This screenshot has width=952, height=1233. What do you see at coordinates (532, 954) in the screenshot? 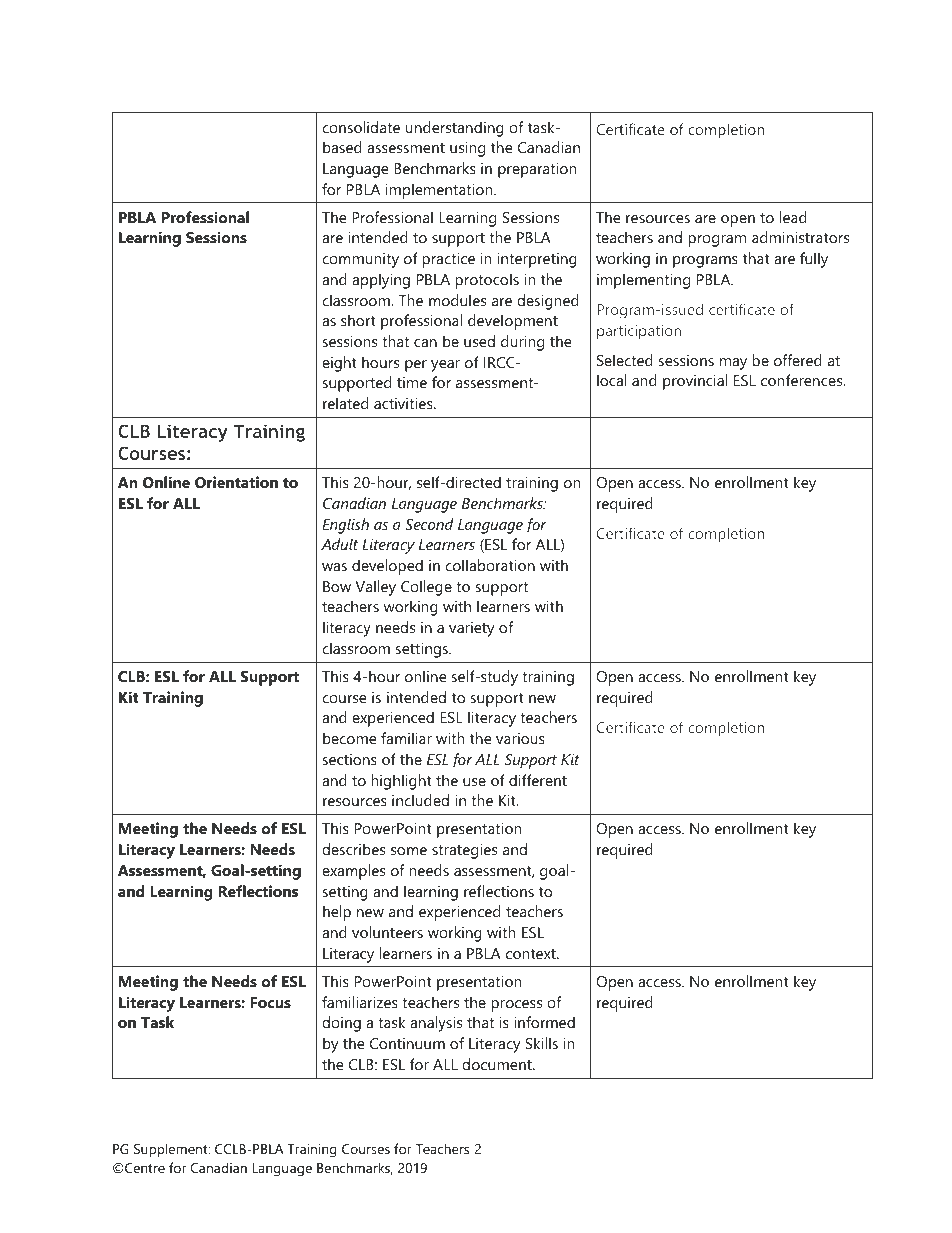
I see `context` at bounding box center [532, 954].
